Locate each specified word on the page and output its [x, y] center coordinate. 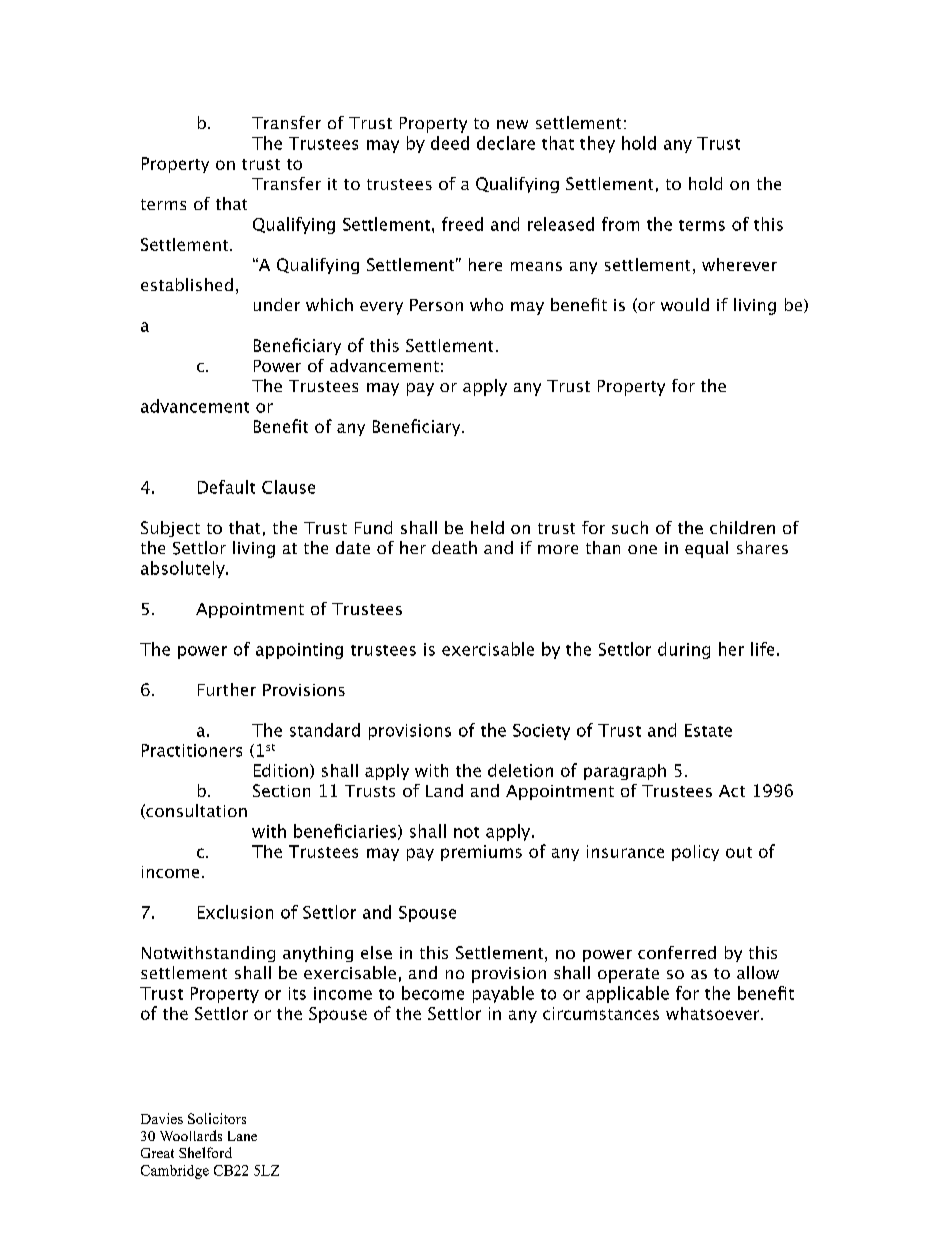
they [597, 144]
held [487, 527]
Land [444, 790]
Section [281, 790]
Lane [242, 1136]
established [187, 284]
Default [226, 487]
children [742, 527]
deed [450, 143]
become [433, 993]
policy [695, 853]
